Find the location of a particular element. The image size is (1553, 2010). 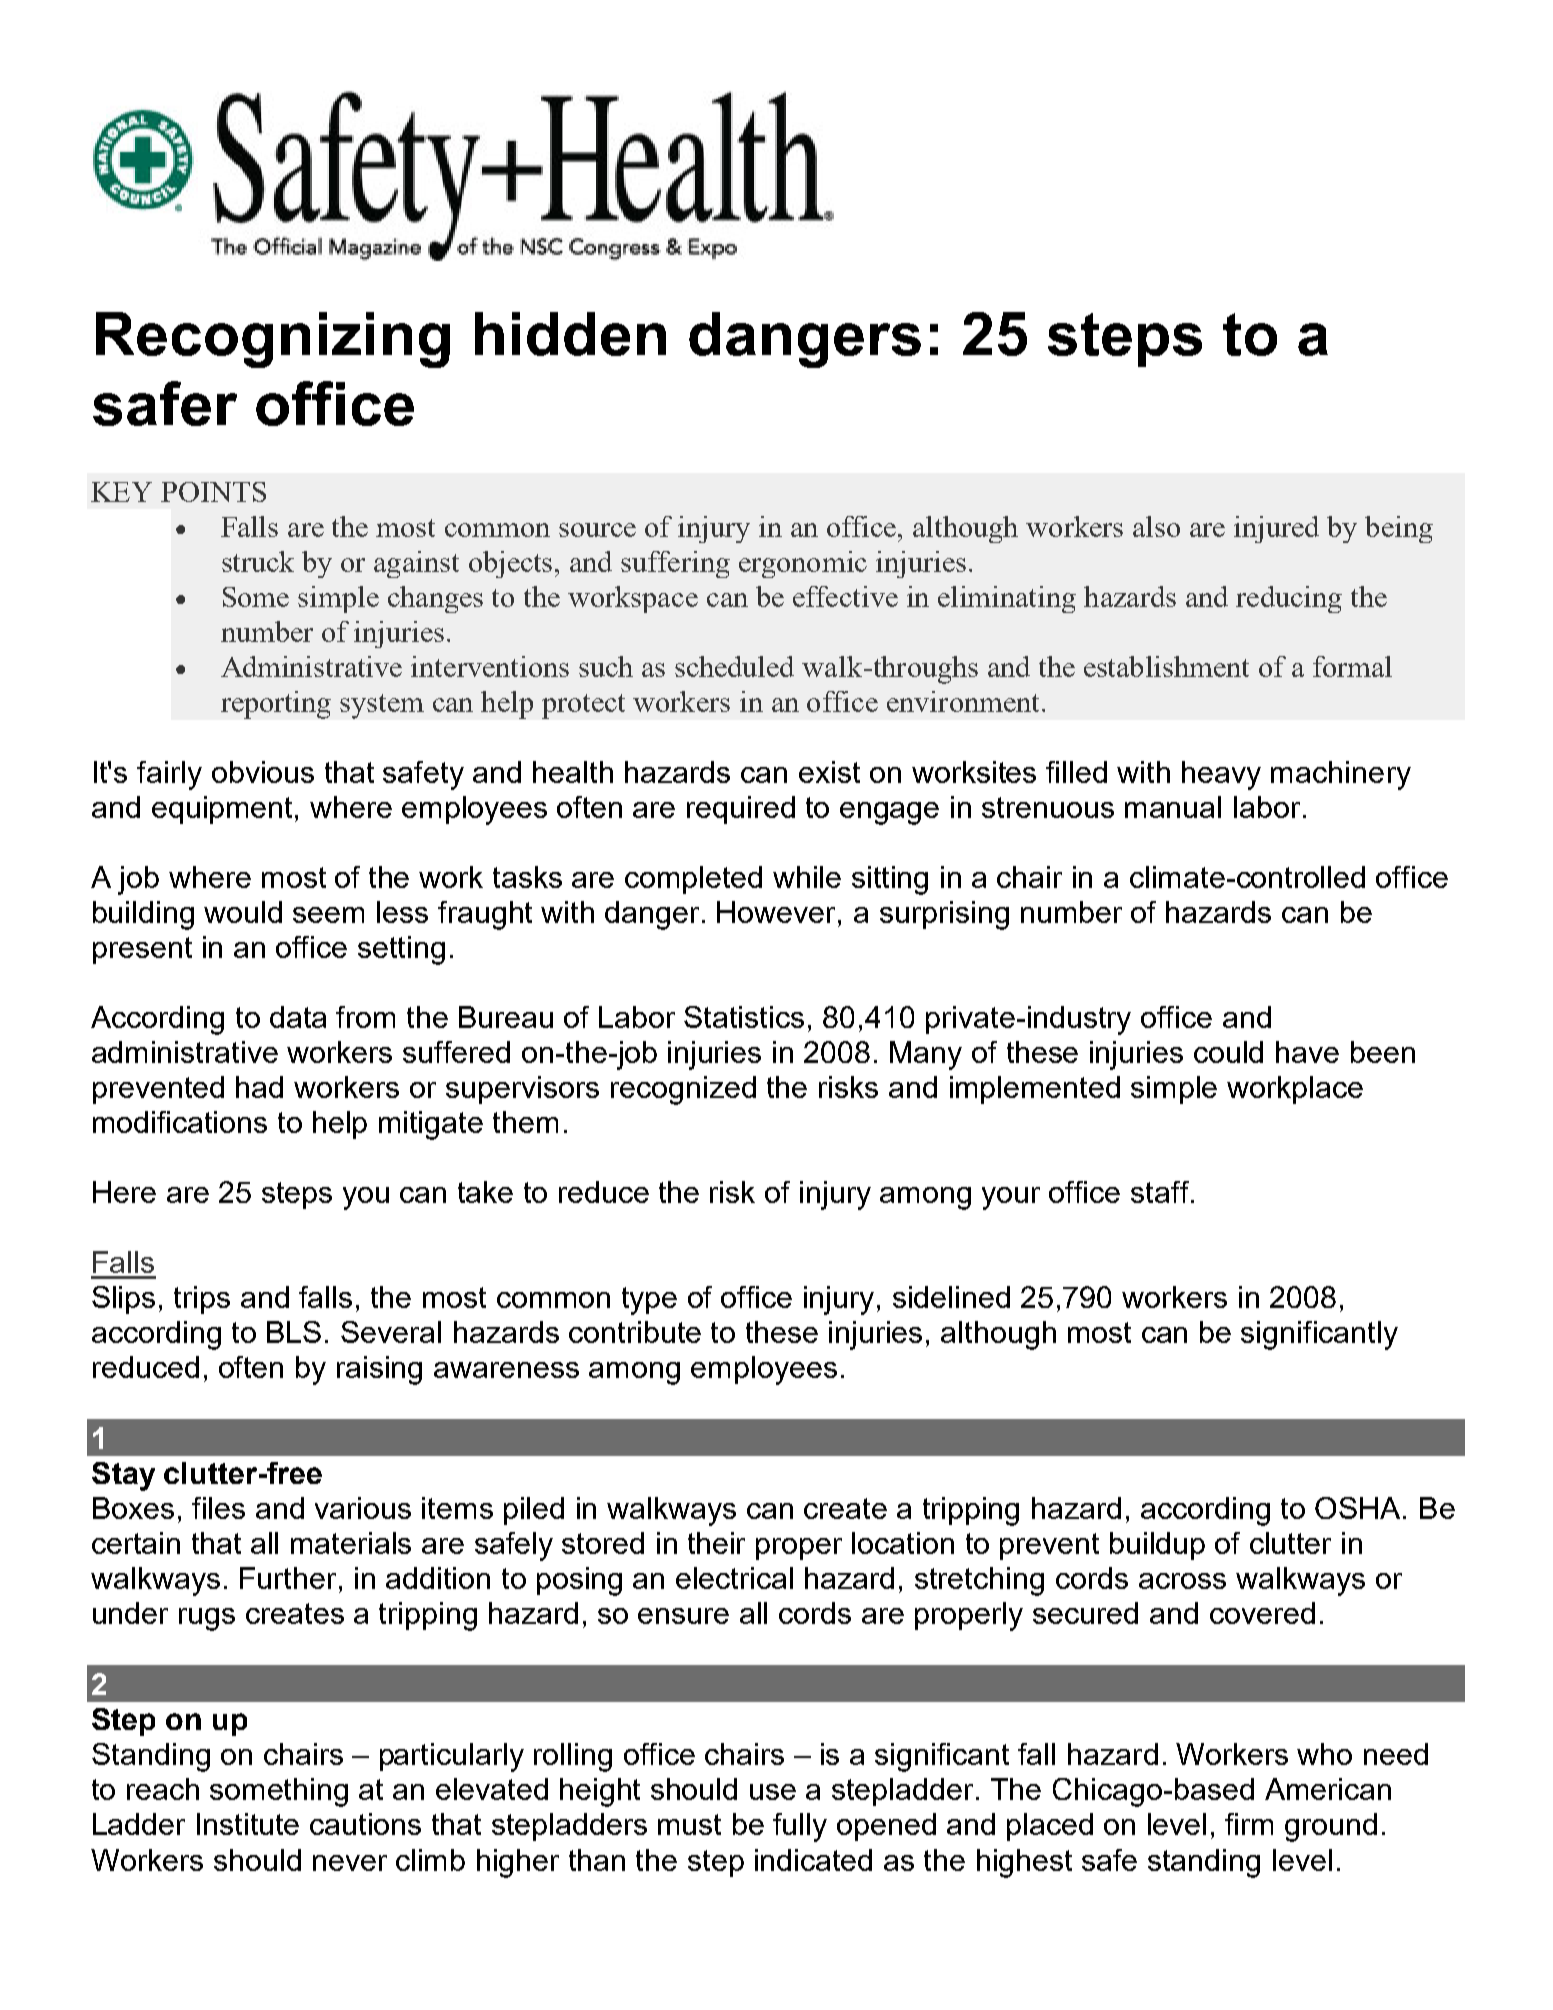

could is located at coordinates (1228, 1052).
